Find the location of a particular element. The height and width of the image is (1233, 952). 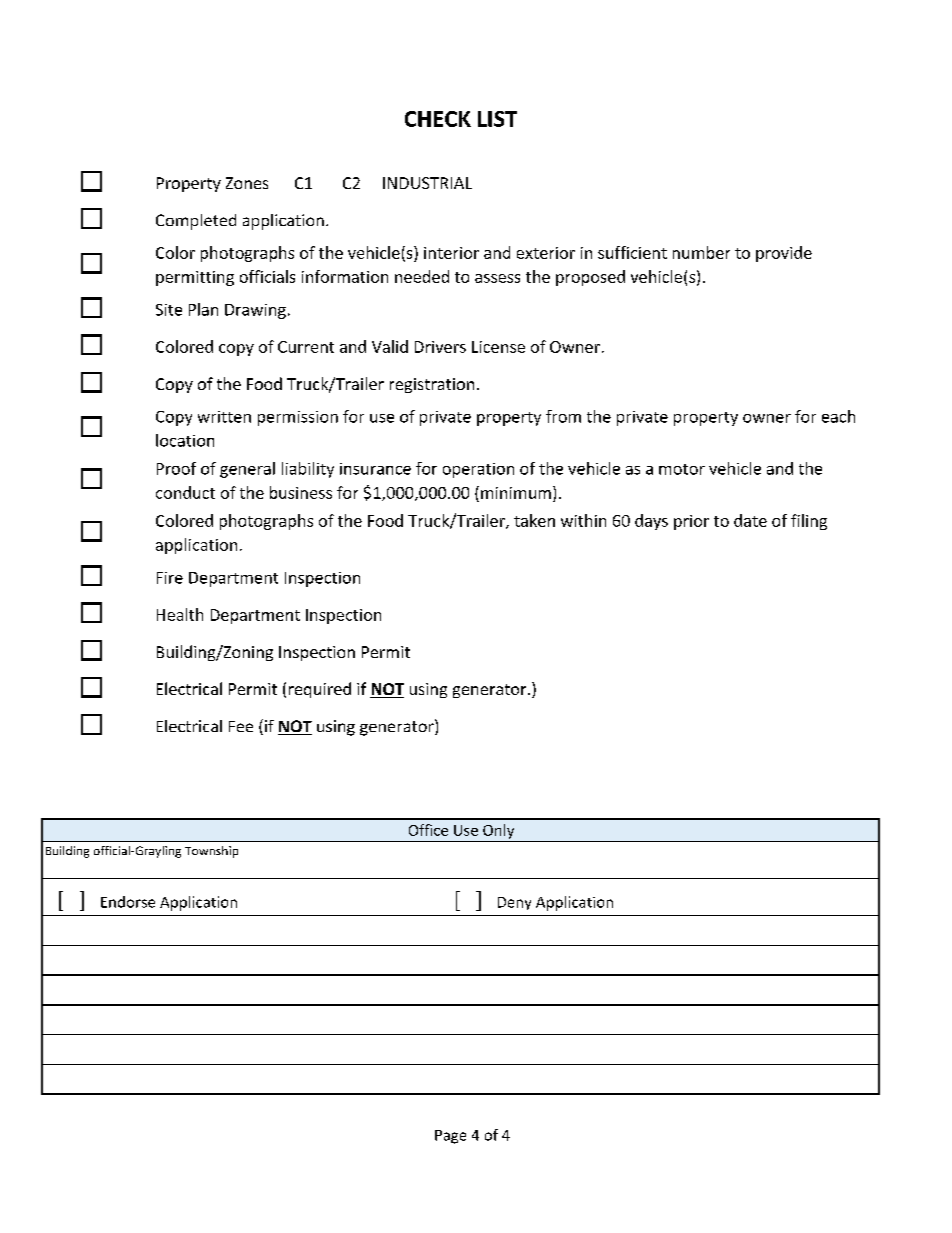

LIST is located at coordinates (497, 119).
